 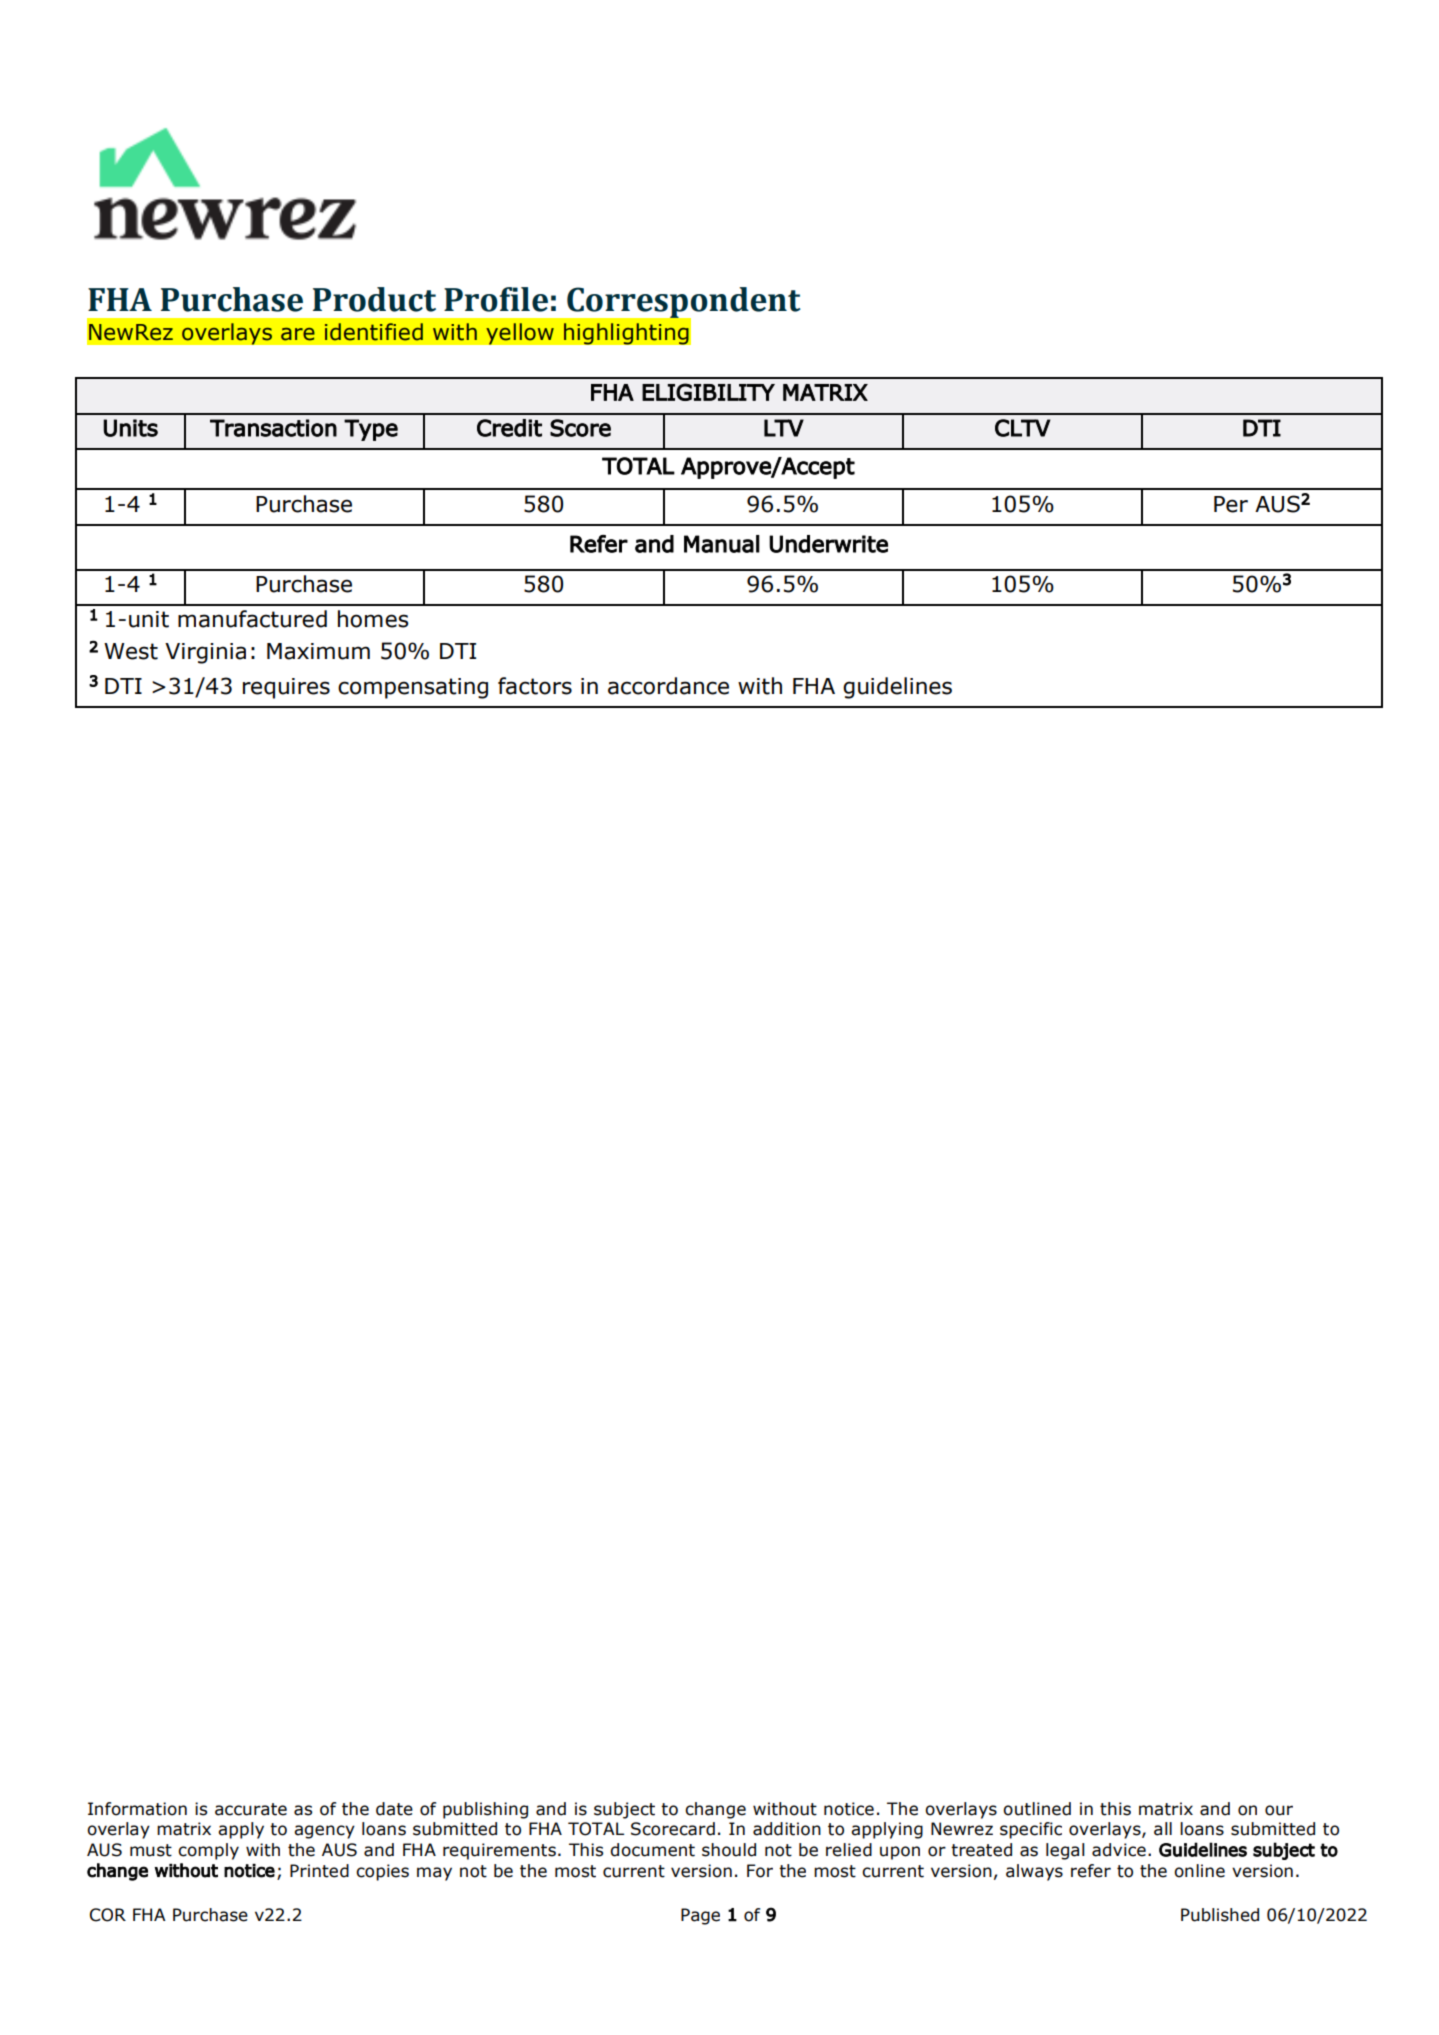 I want to click on accurate, so click(x=251, y=1809).
